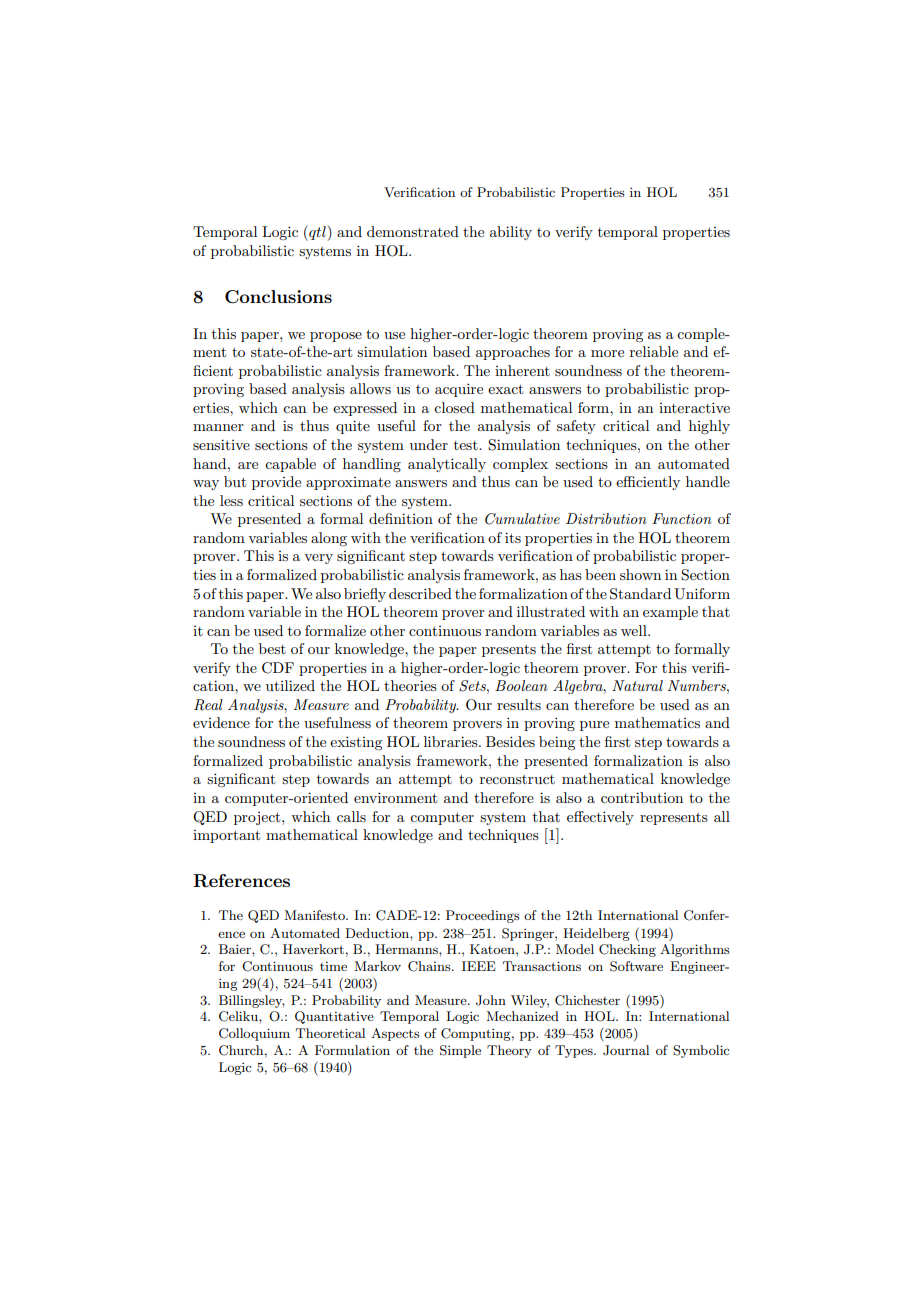 The image size is (924, 1308). Describe the element at coordinates (413, 231) in the screenshot. I see `demonstrated` at that location.
